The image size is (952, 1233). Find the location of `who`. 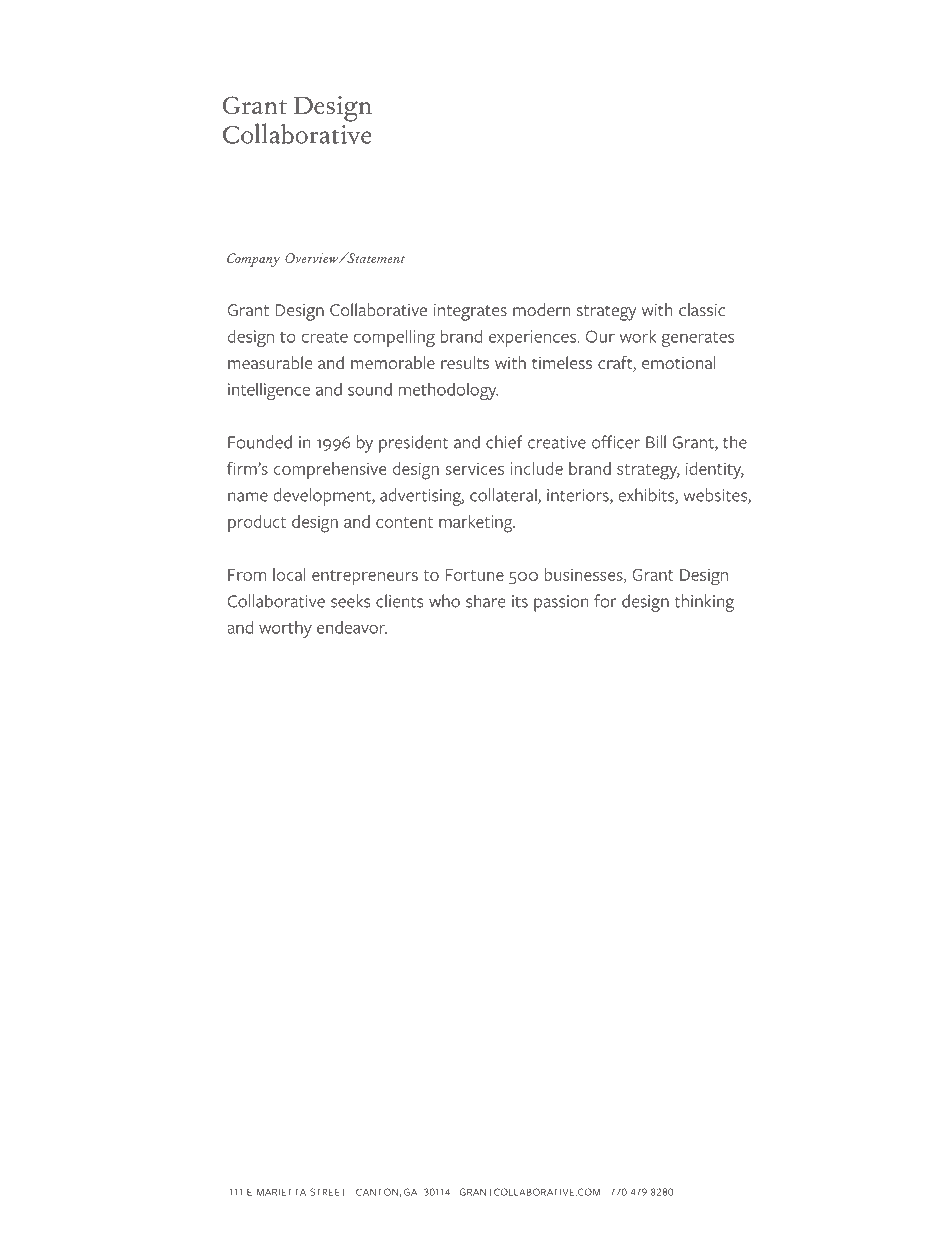

who is located at coordinates (444, 601).
